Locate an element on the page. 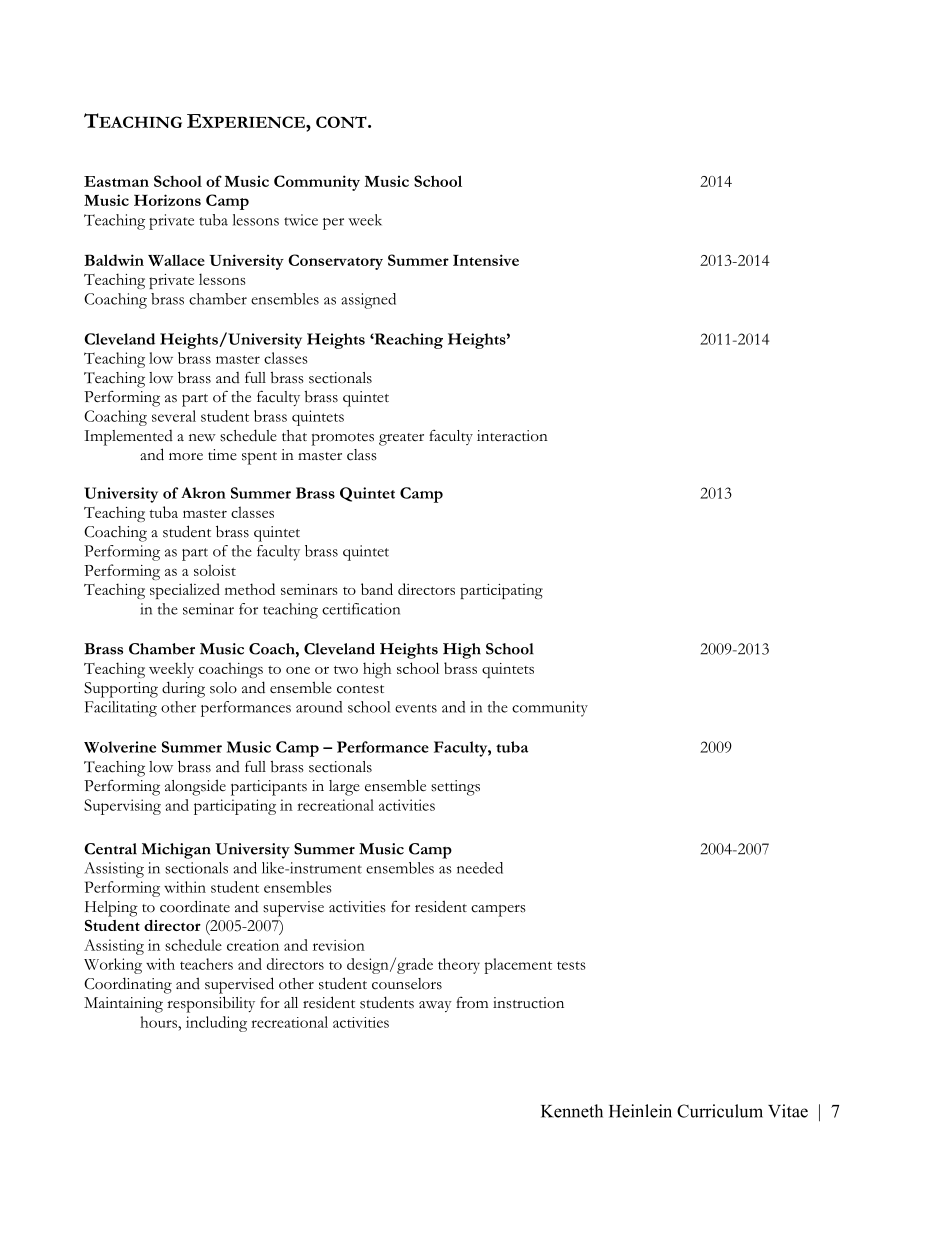 This page has width=952, height=1233. Wallace is located at coordinates (176, 260).
